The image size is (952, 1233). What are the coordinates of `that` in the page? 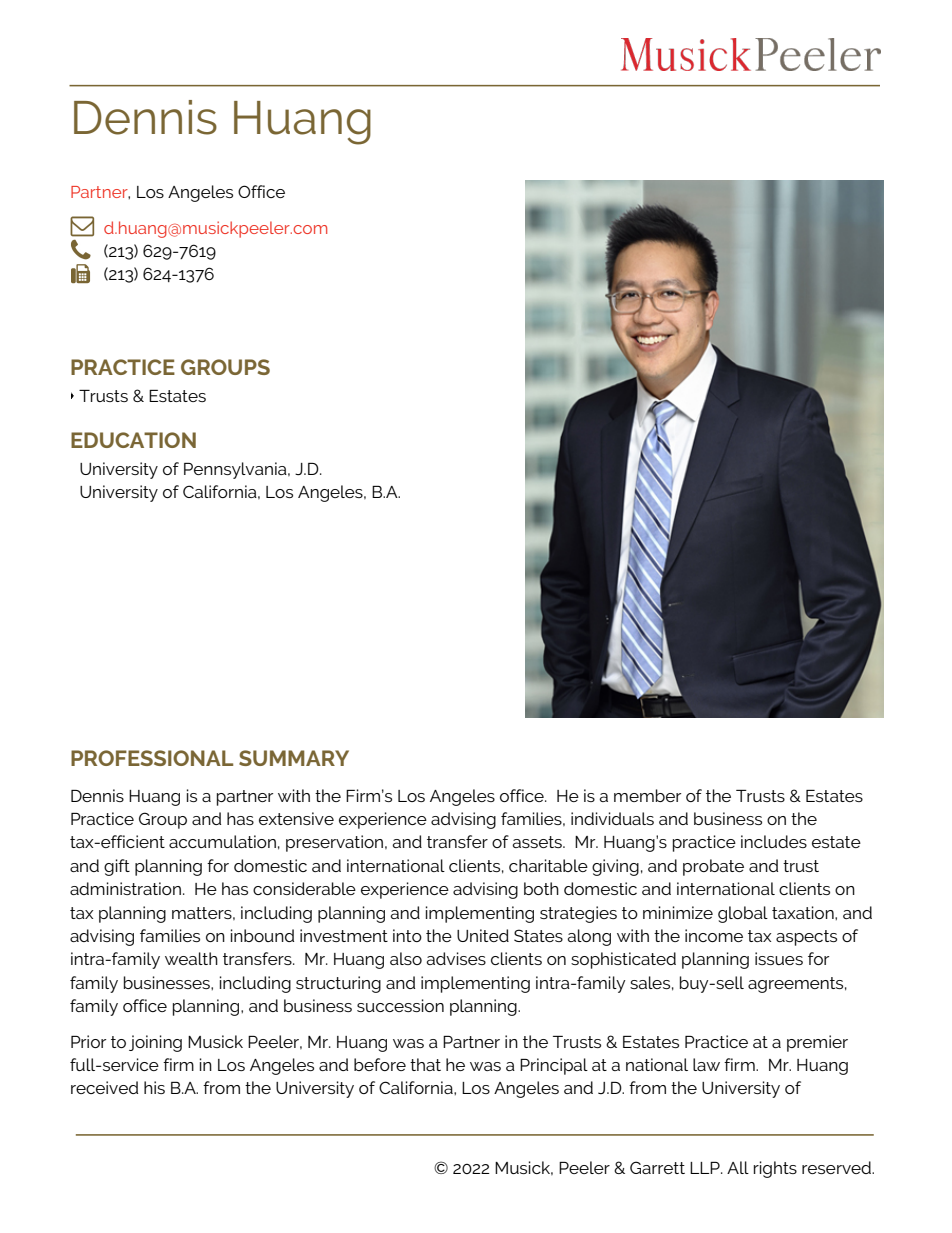 It's located at (425, 1064).
